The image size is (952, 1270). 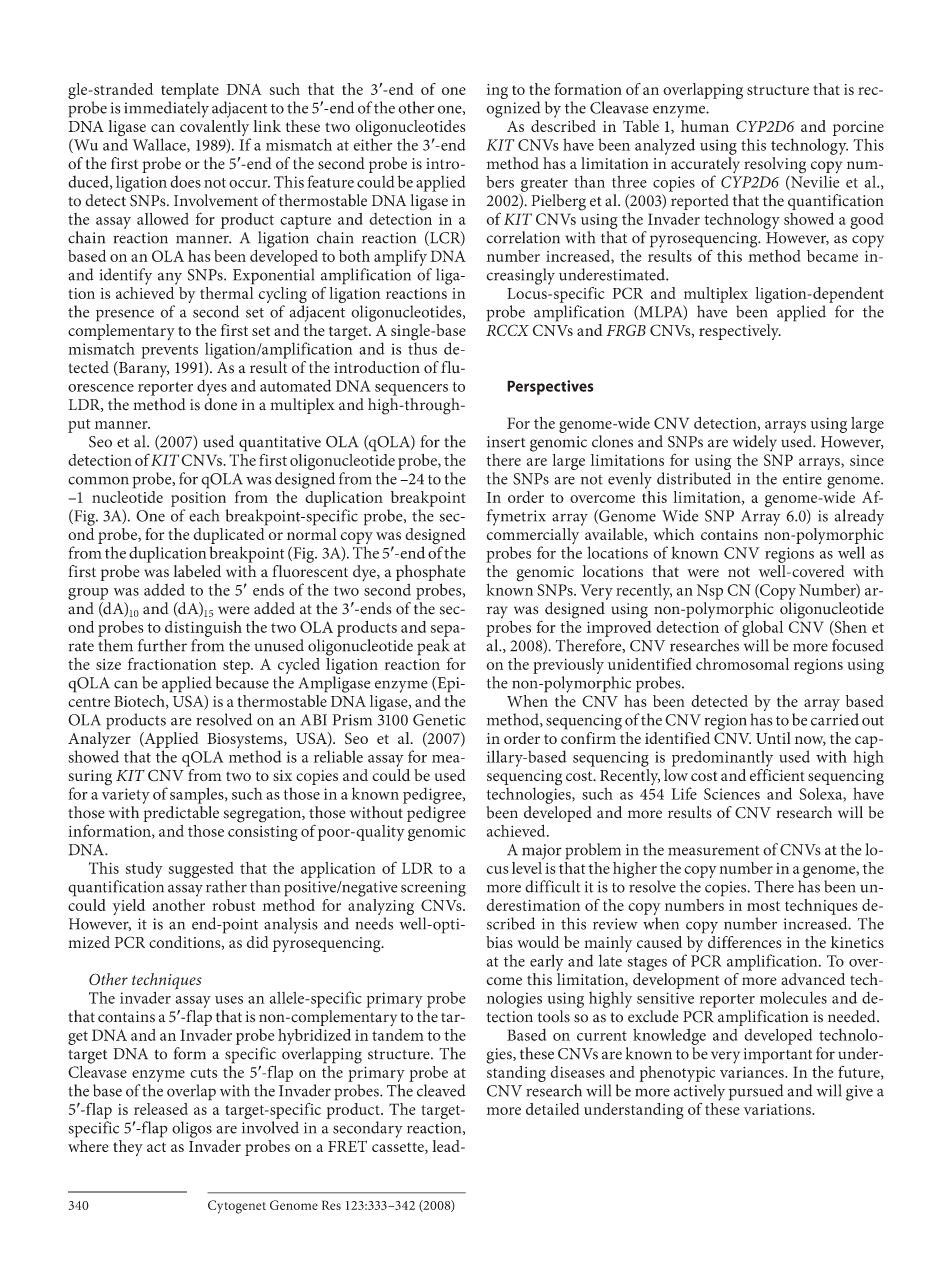 I want to click on released, so click(x=161, y=1109).
